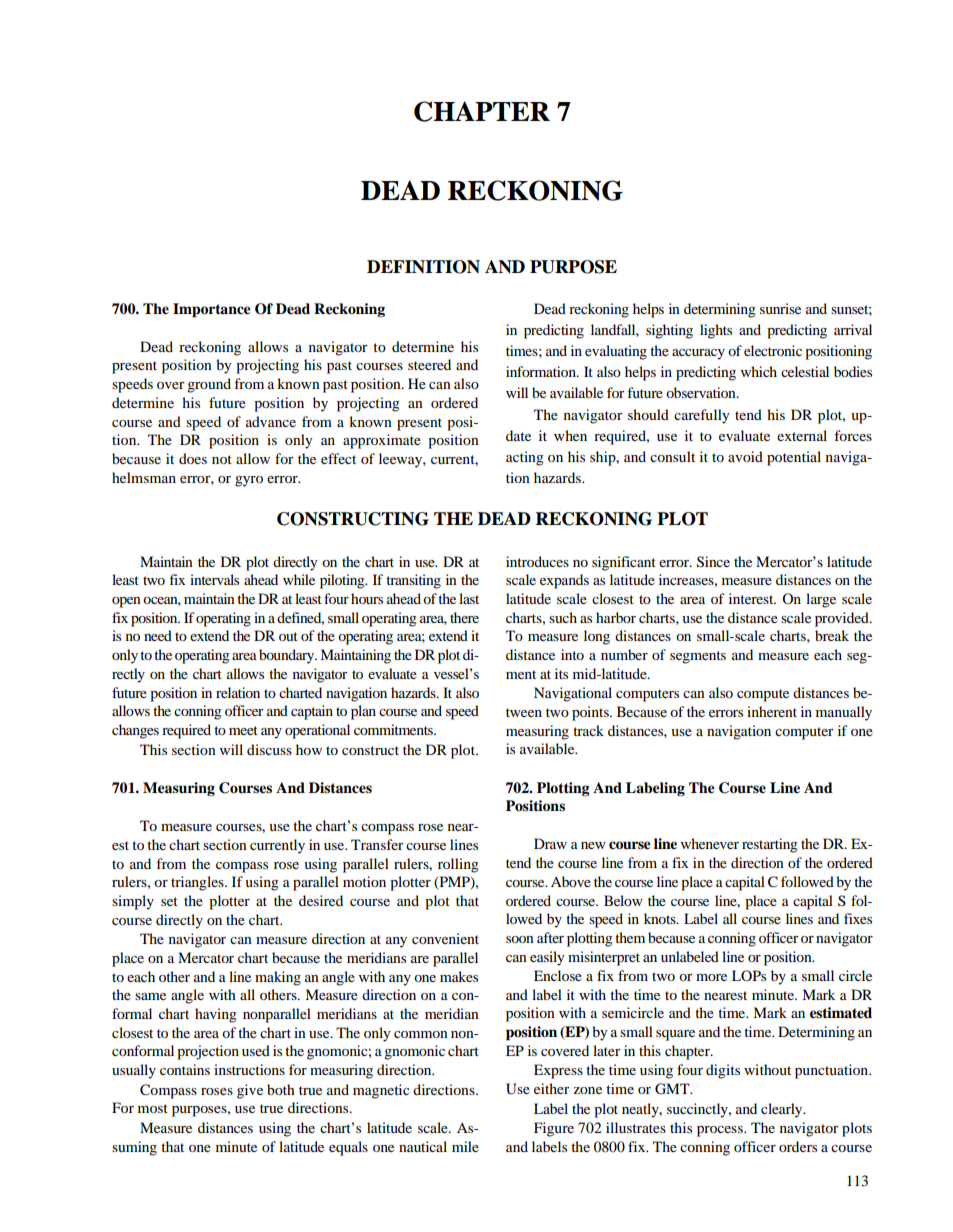  What do you see at coordinates (783, 1110) in the screenshot?
I see `clearly` at bounding box center [783, 1110].
